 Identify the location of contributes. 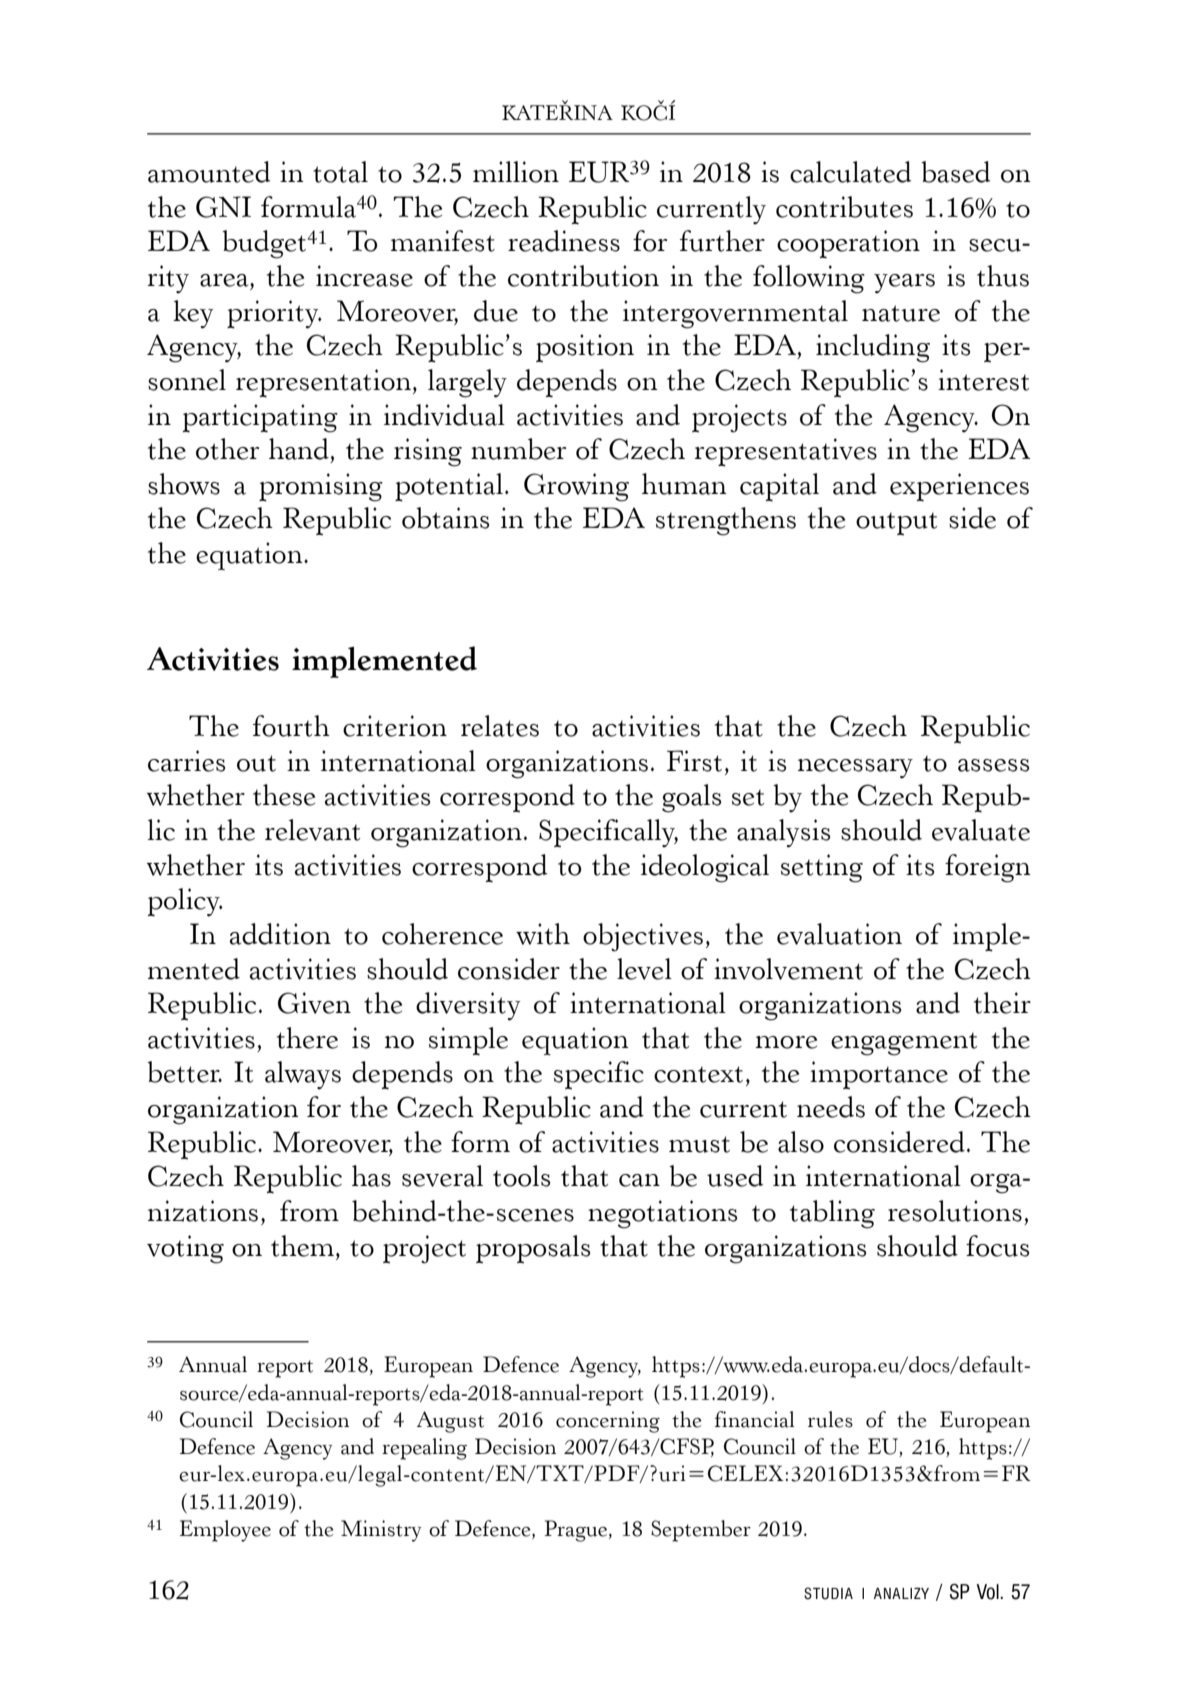
(844, 207).
